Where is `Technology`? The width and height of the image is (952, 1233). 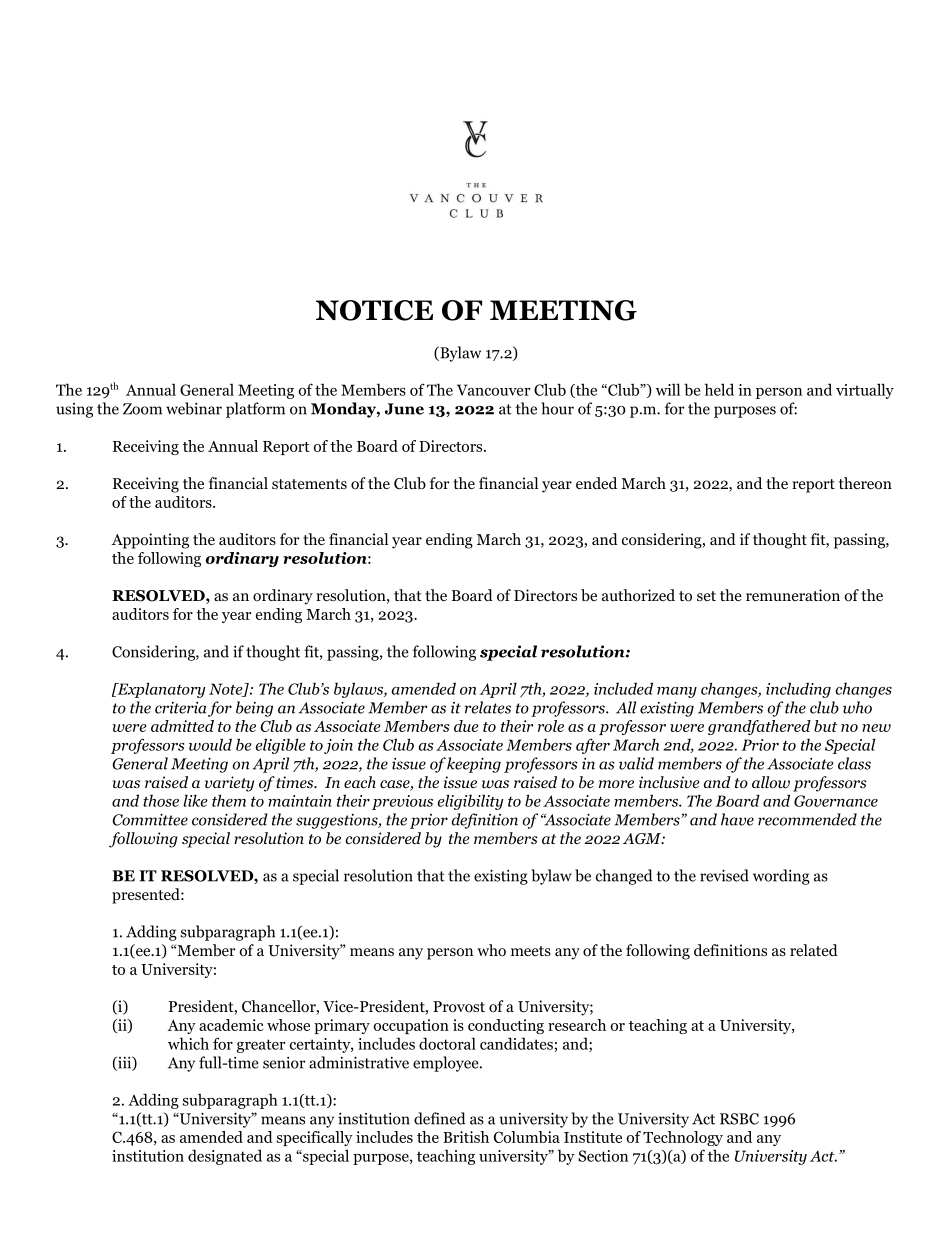
Technology is located at coordinates (683, 1138).
